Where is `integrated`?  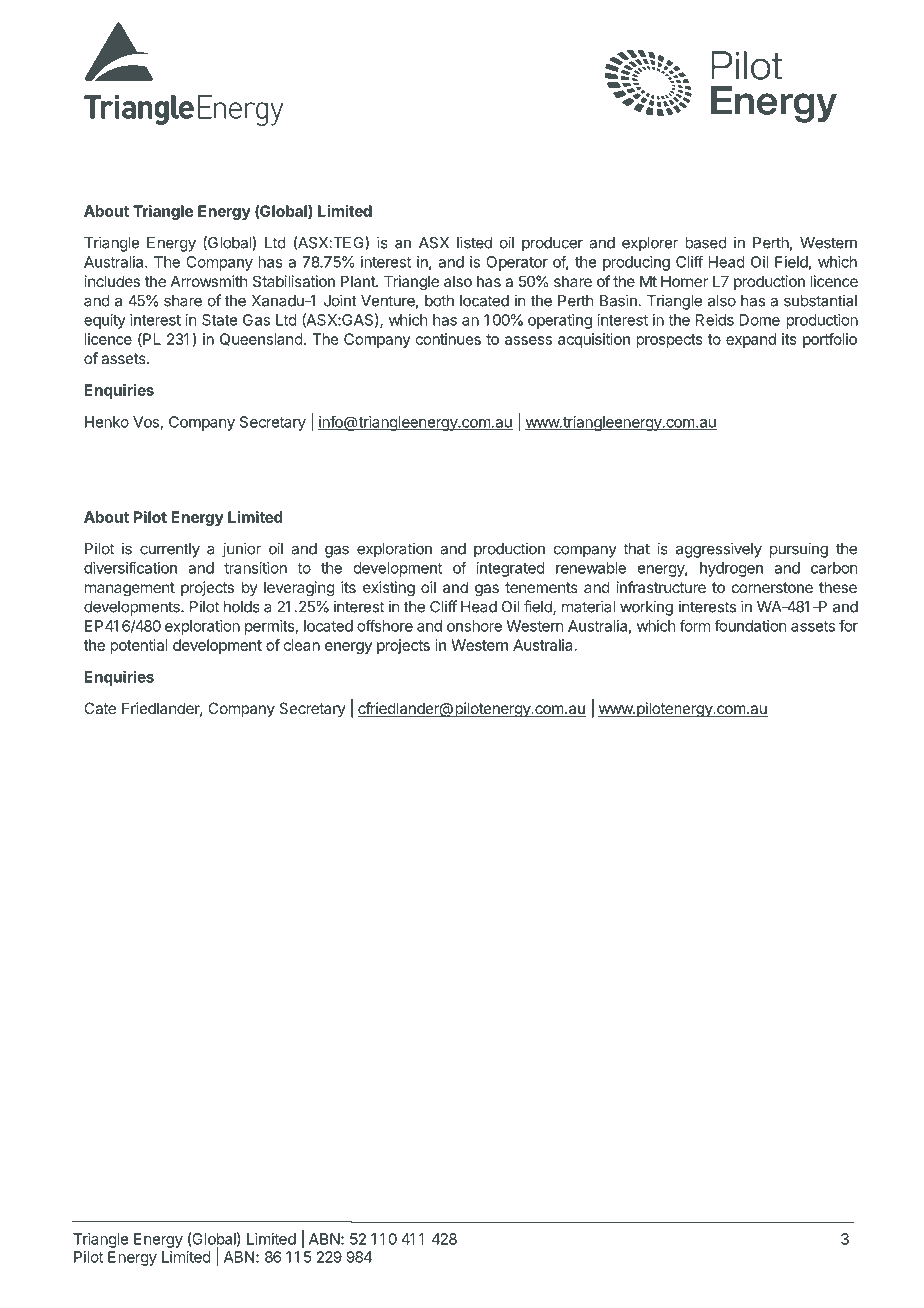 integrated is located at coordinates (511, 569).
